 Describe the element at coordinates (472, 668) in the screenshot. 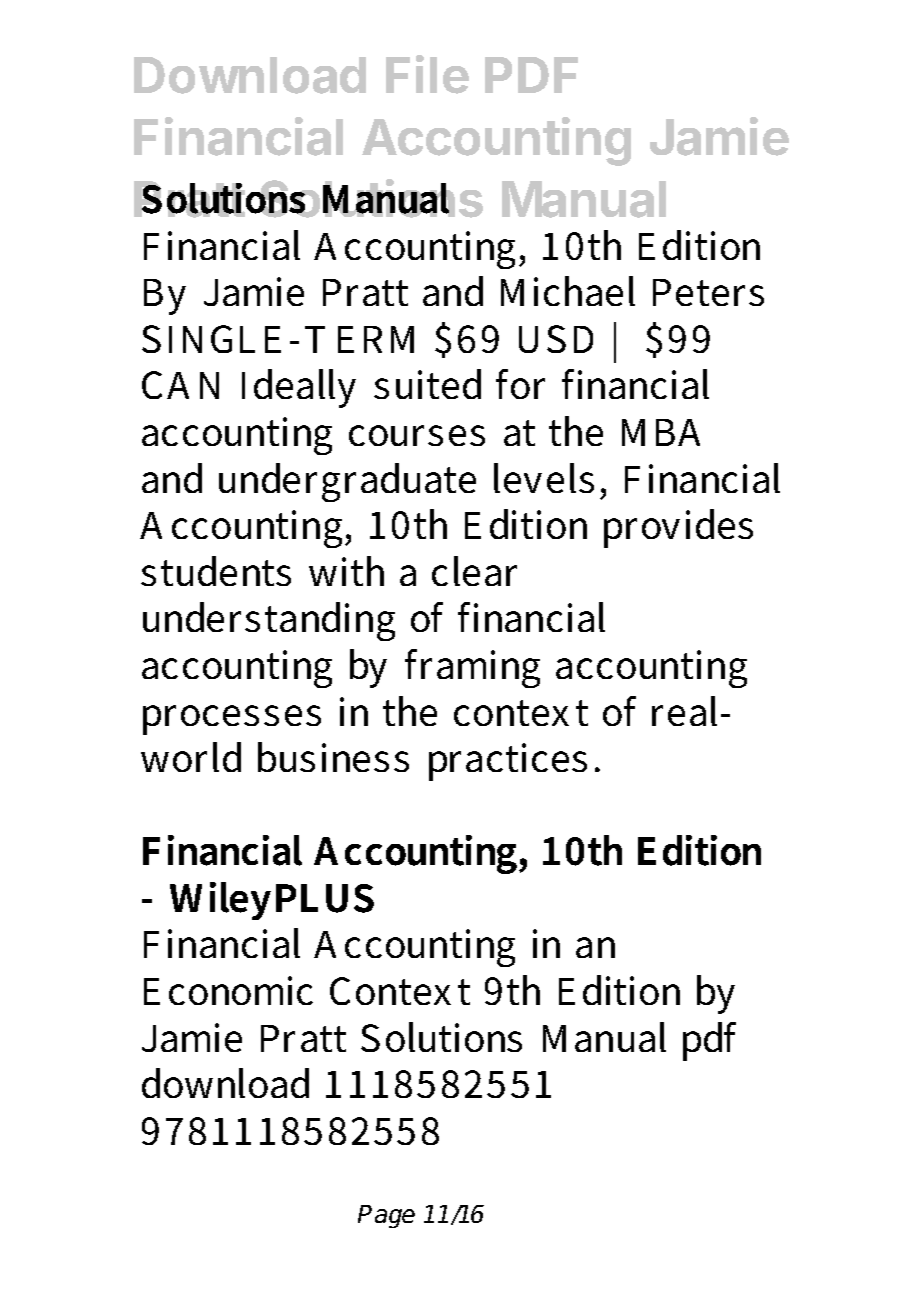

I see `framing` at that location.
